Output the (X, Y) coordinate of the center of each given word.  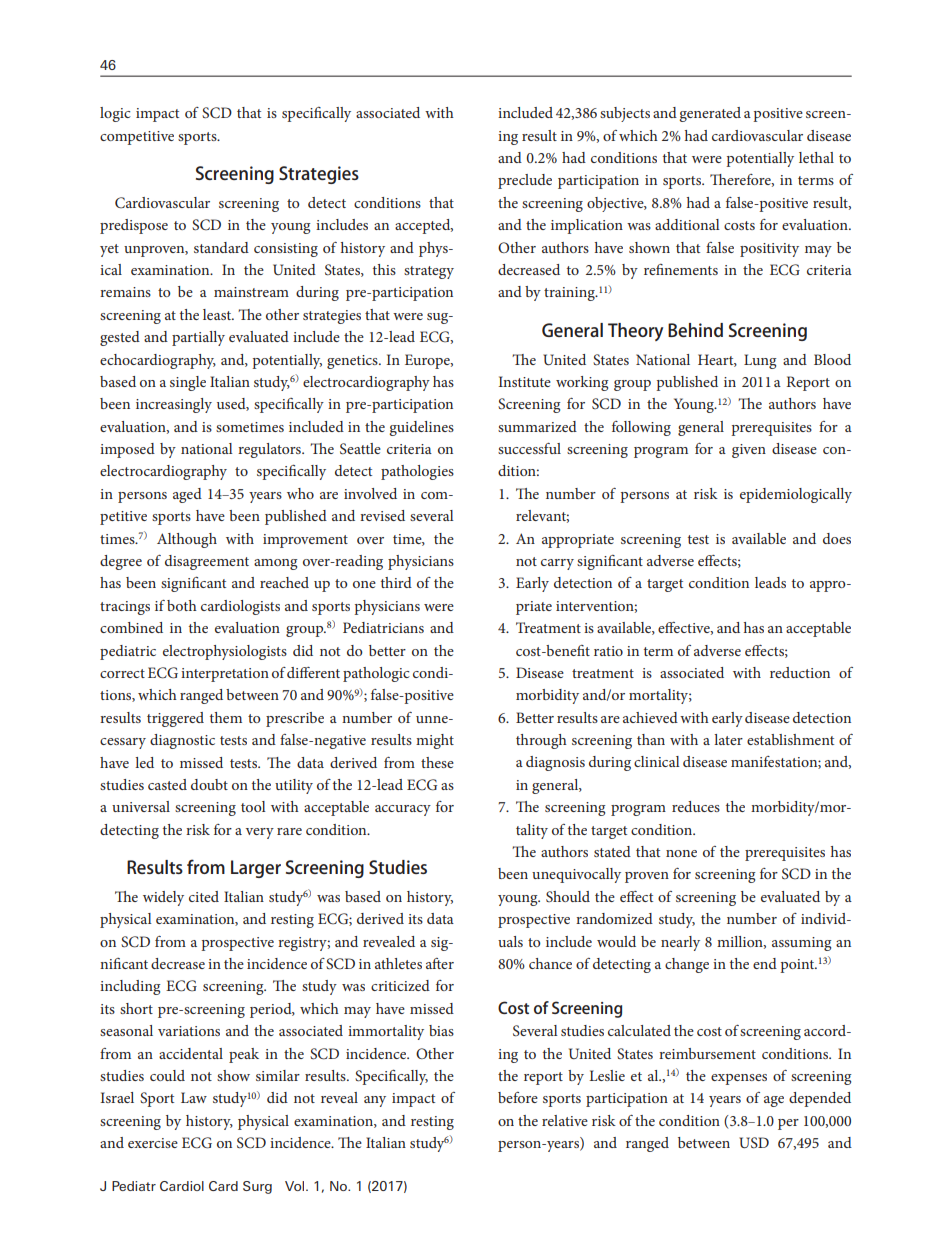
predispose (134, 226)
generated (710, 114)
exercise (153, 1143)
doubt (209, 784)
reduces (696, 806)
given (749, 451)
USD (754, 1143)
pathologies (417, 472)
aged (187, 495)
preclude (525, 181)
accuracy (403, 810)
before (518, 1097)
